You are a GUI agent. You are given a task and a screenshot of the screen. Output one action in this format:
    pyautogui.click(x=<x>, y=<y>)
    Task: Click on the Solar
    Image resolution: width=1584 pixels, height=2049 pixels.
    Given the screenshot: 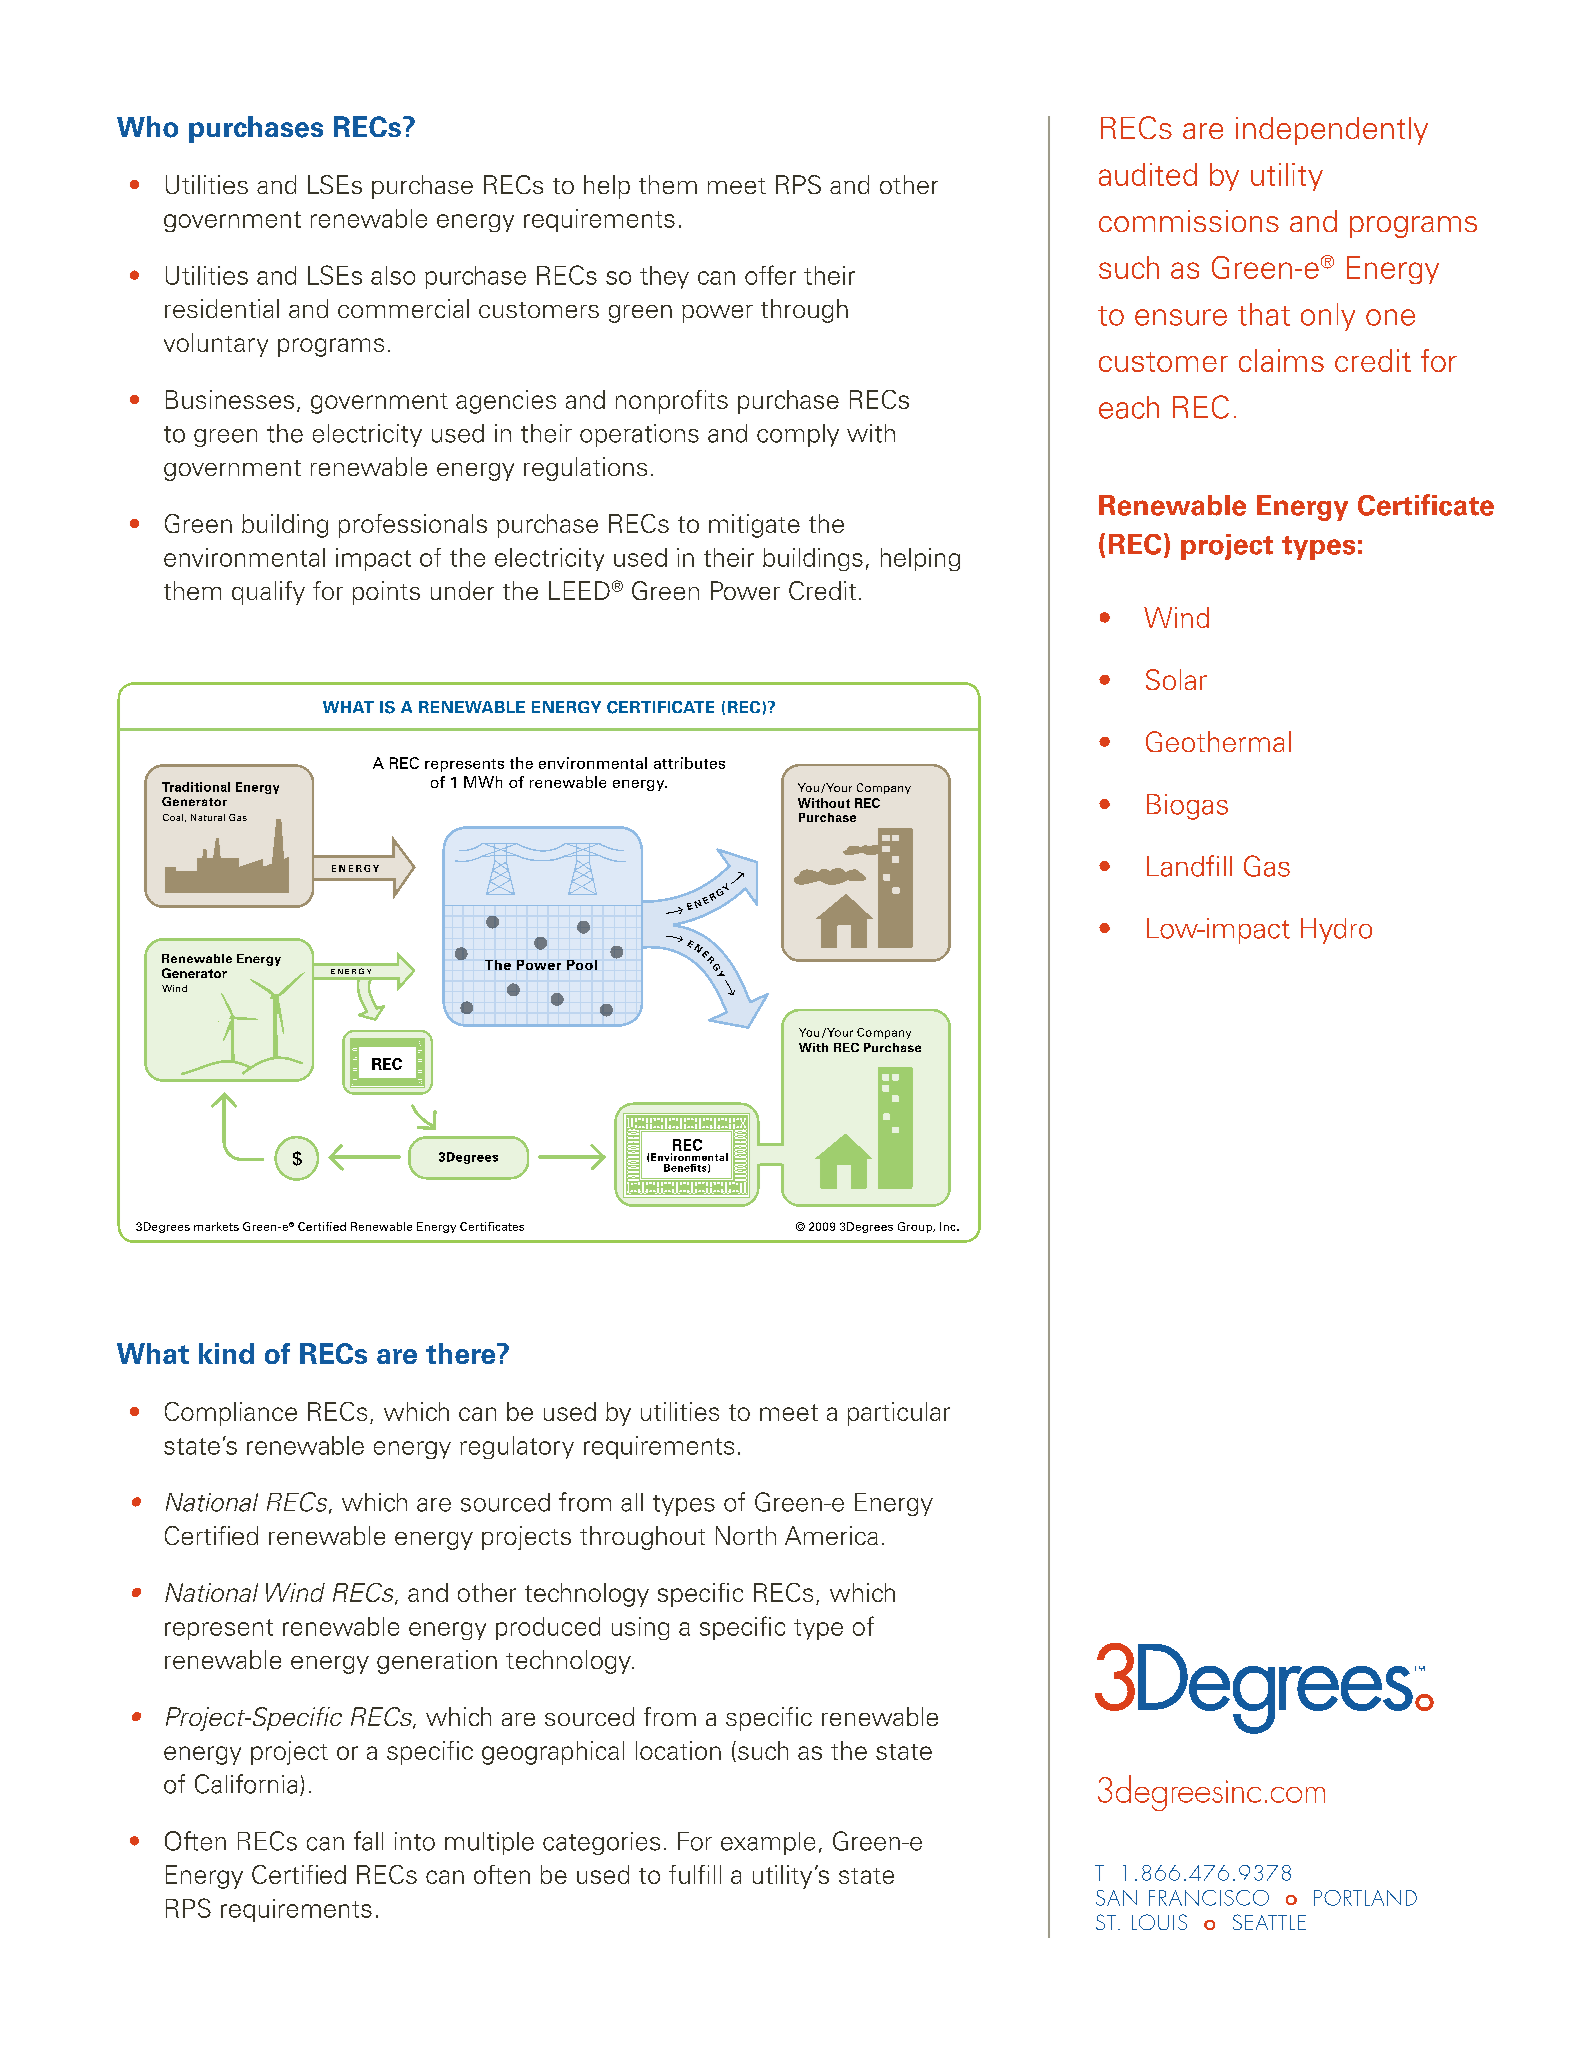 What is the action you would take?
    pyautogui.click(x=1176, y=679)
